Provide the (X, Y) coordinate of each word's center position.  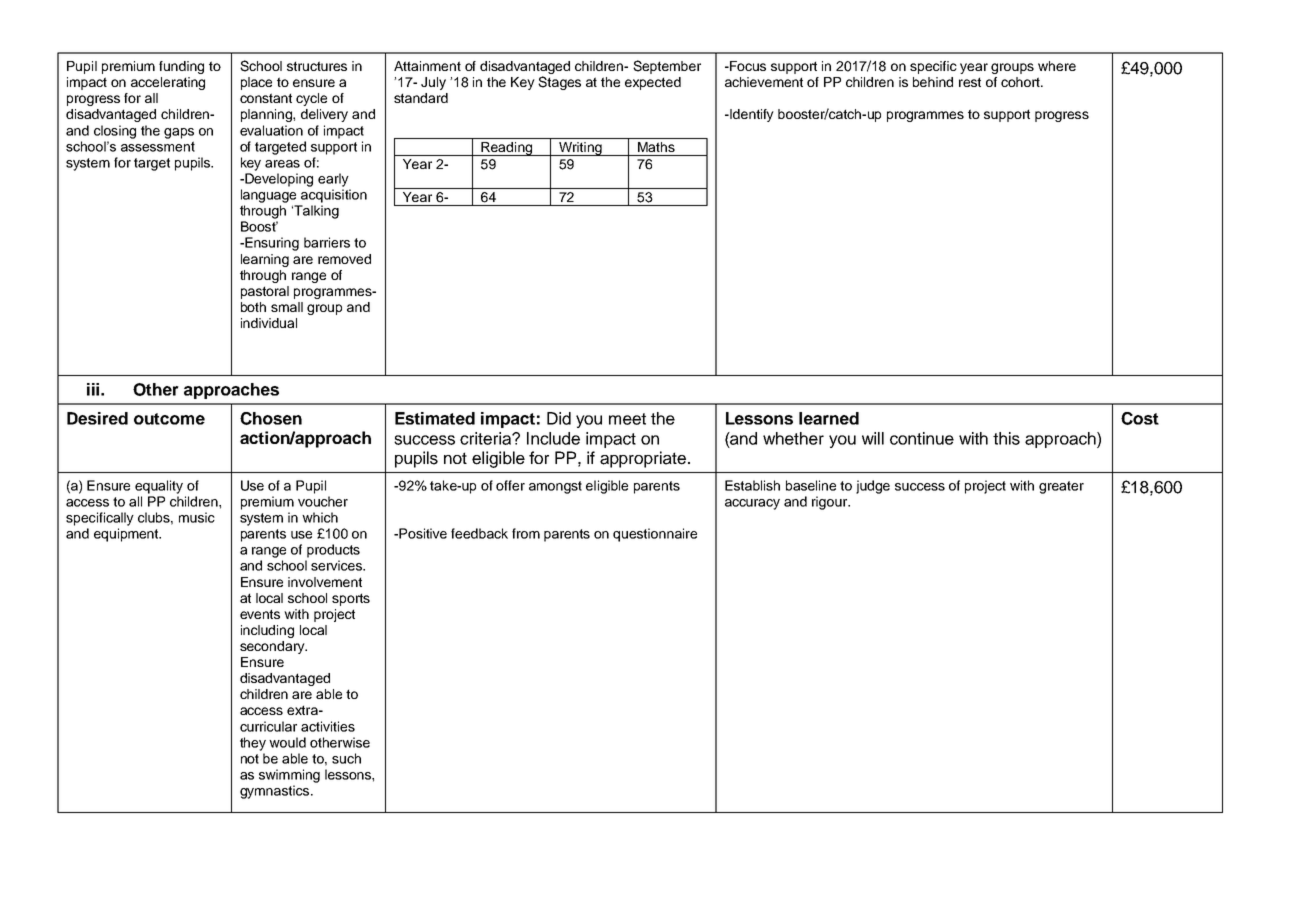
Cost (1140, 418)
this (1006, 438)
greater (1061, 487)
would (287, 742)
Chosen (271, 418)
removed (344, 259)
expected (653, 83)
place (256, 83)
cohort (1021, 82)
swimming (289, 776)
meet (627, 419)
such (346, 758)
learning (265, 260)
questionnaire (655, 535)
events (260, 614)
